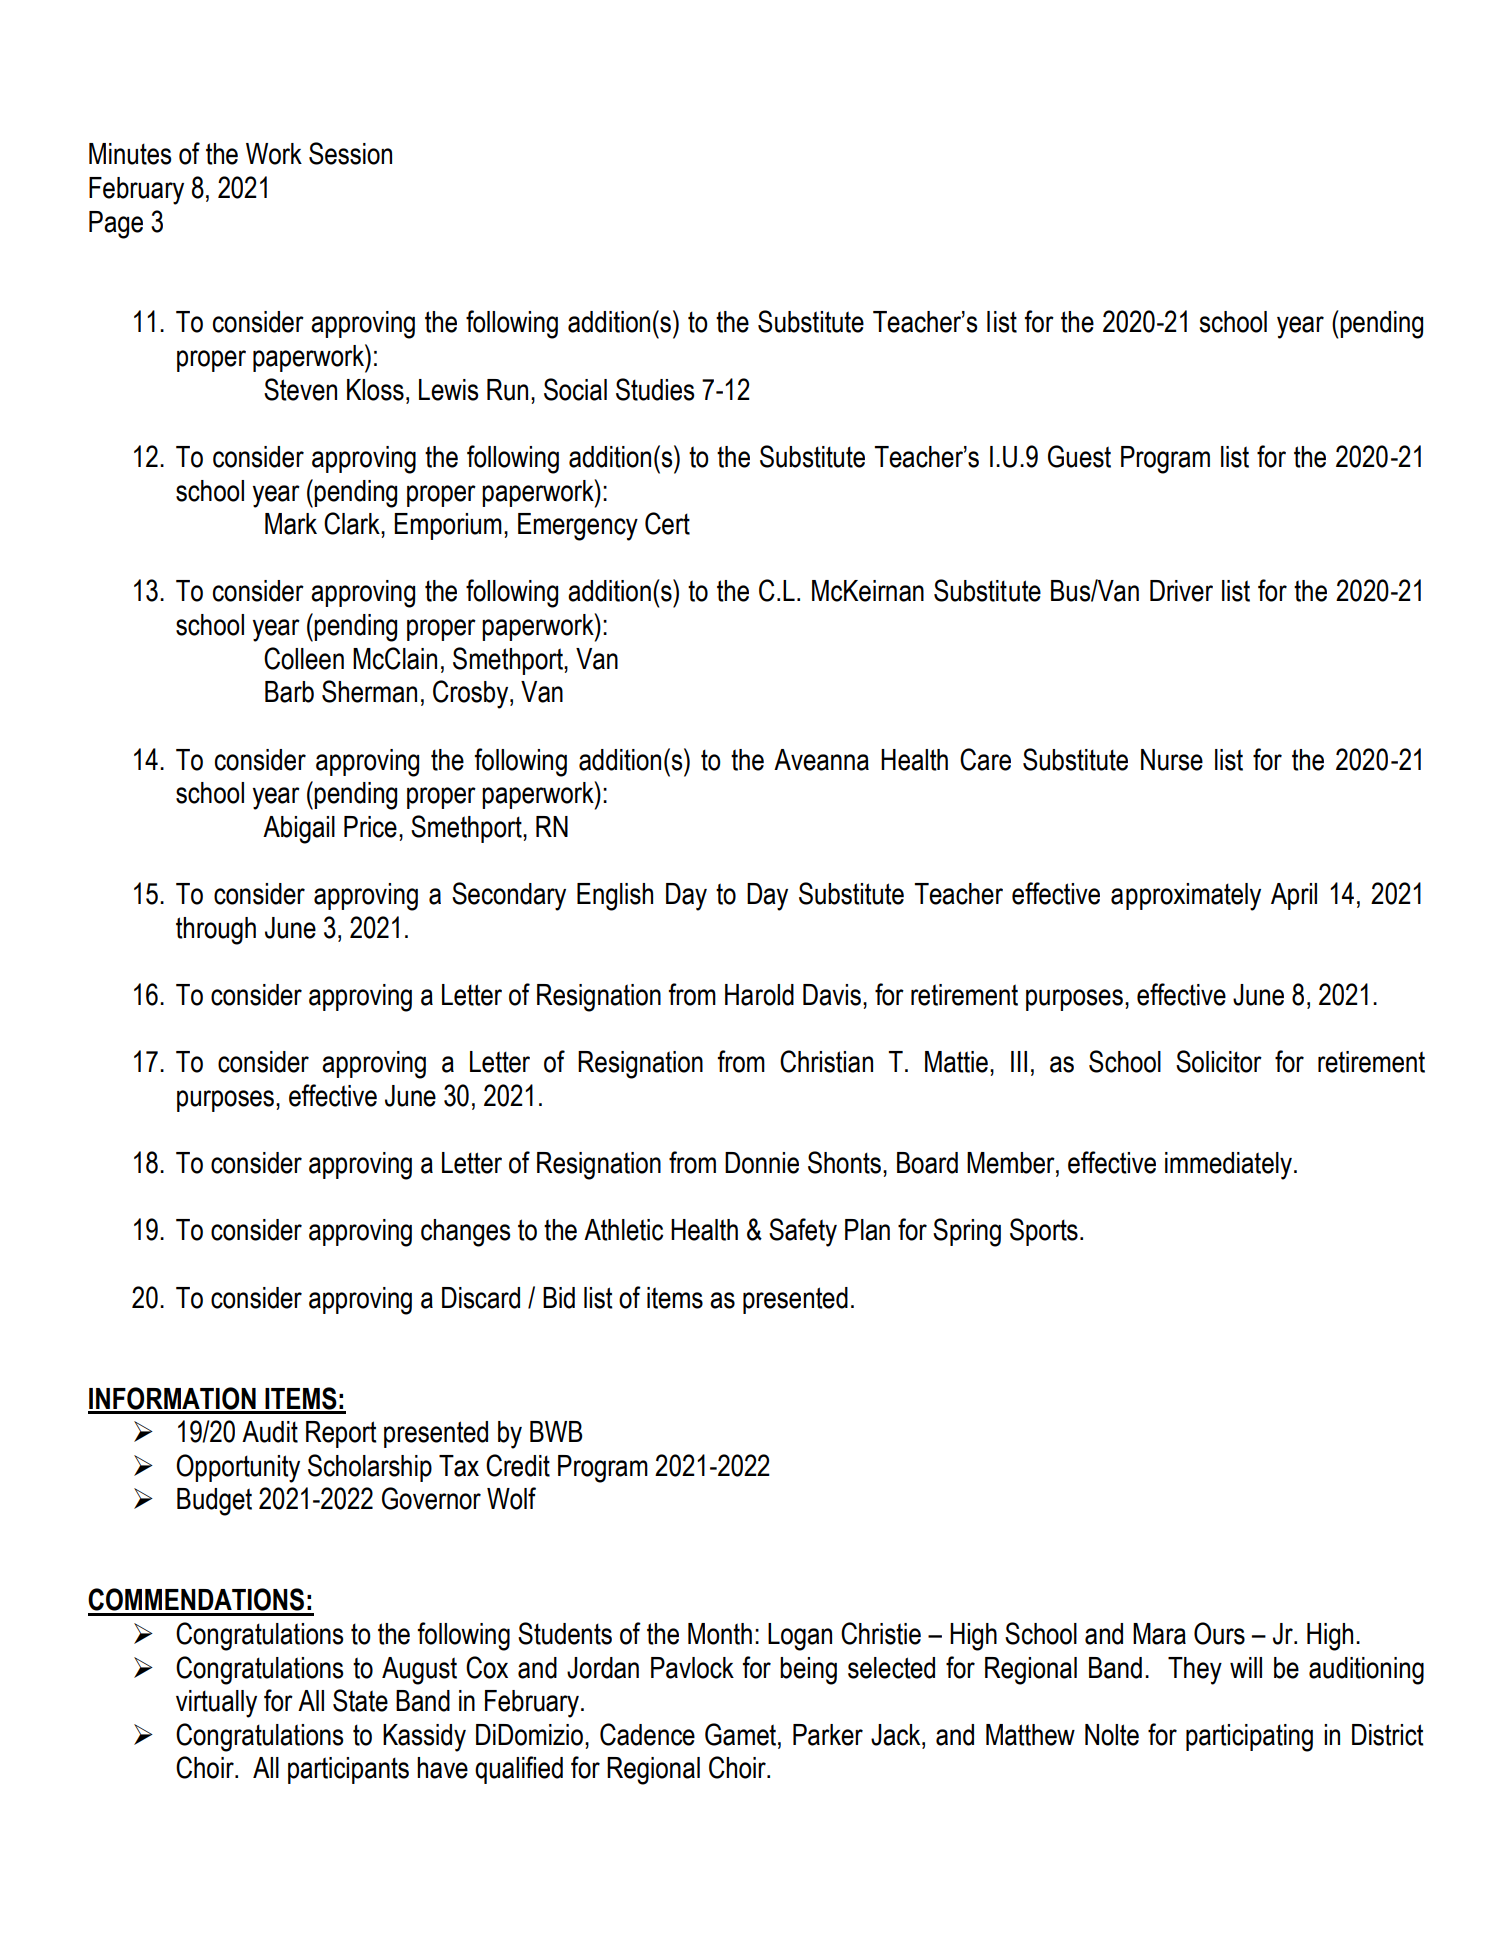  Describe the element at coordinates (985, 759) in the page. I see `Care` at that location.
